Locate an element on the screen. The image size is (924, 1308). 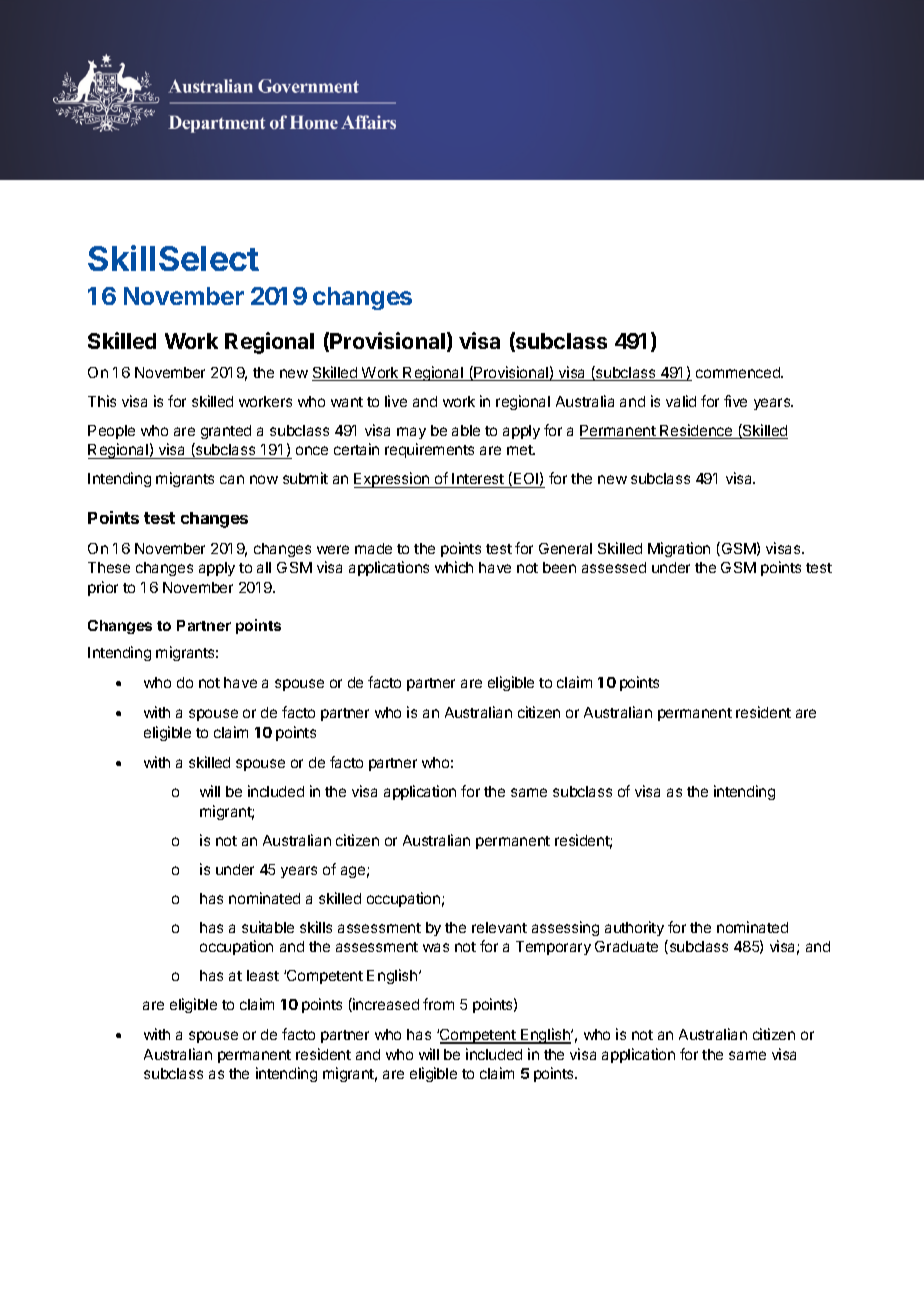
This is located at coordinates (102, 401).
